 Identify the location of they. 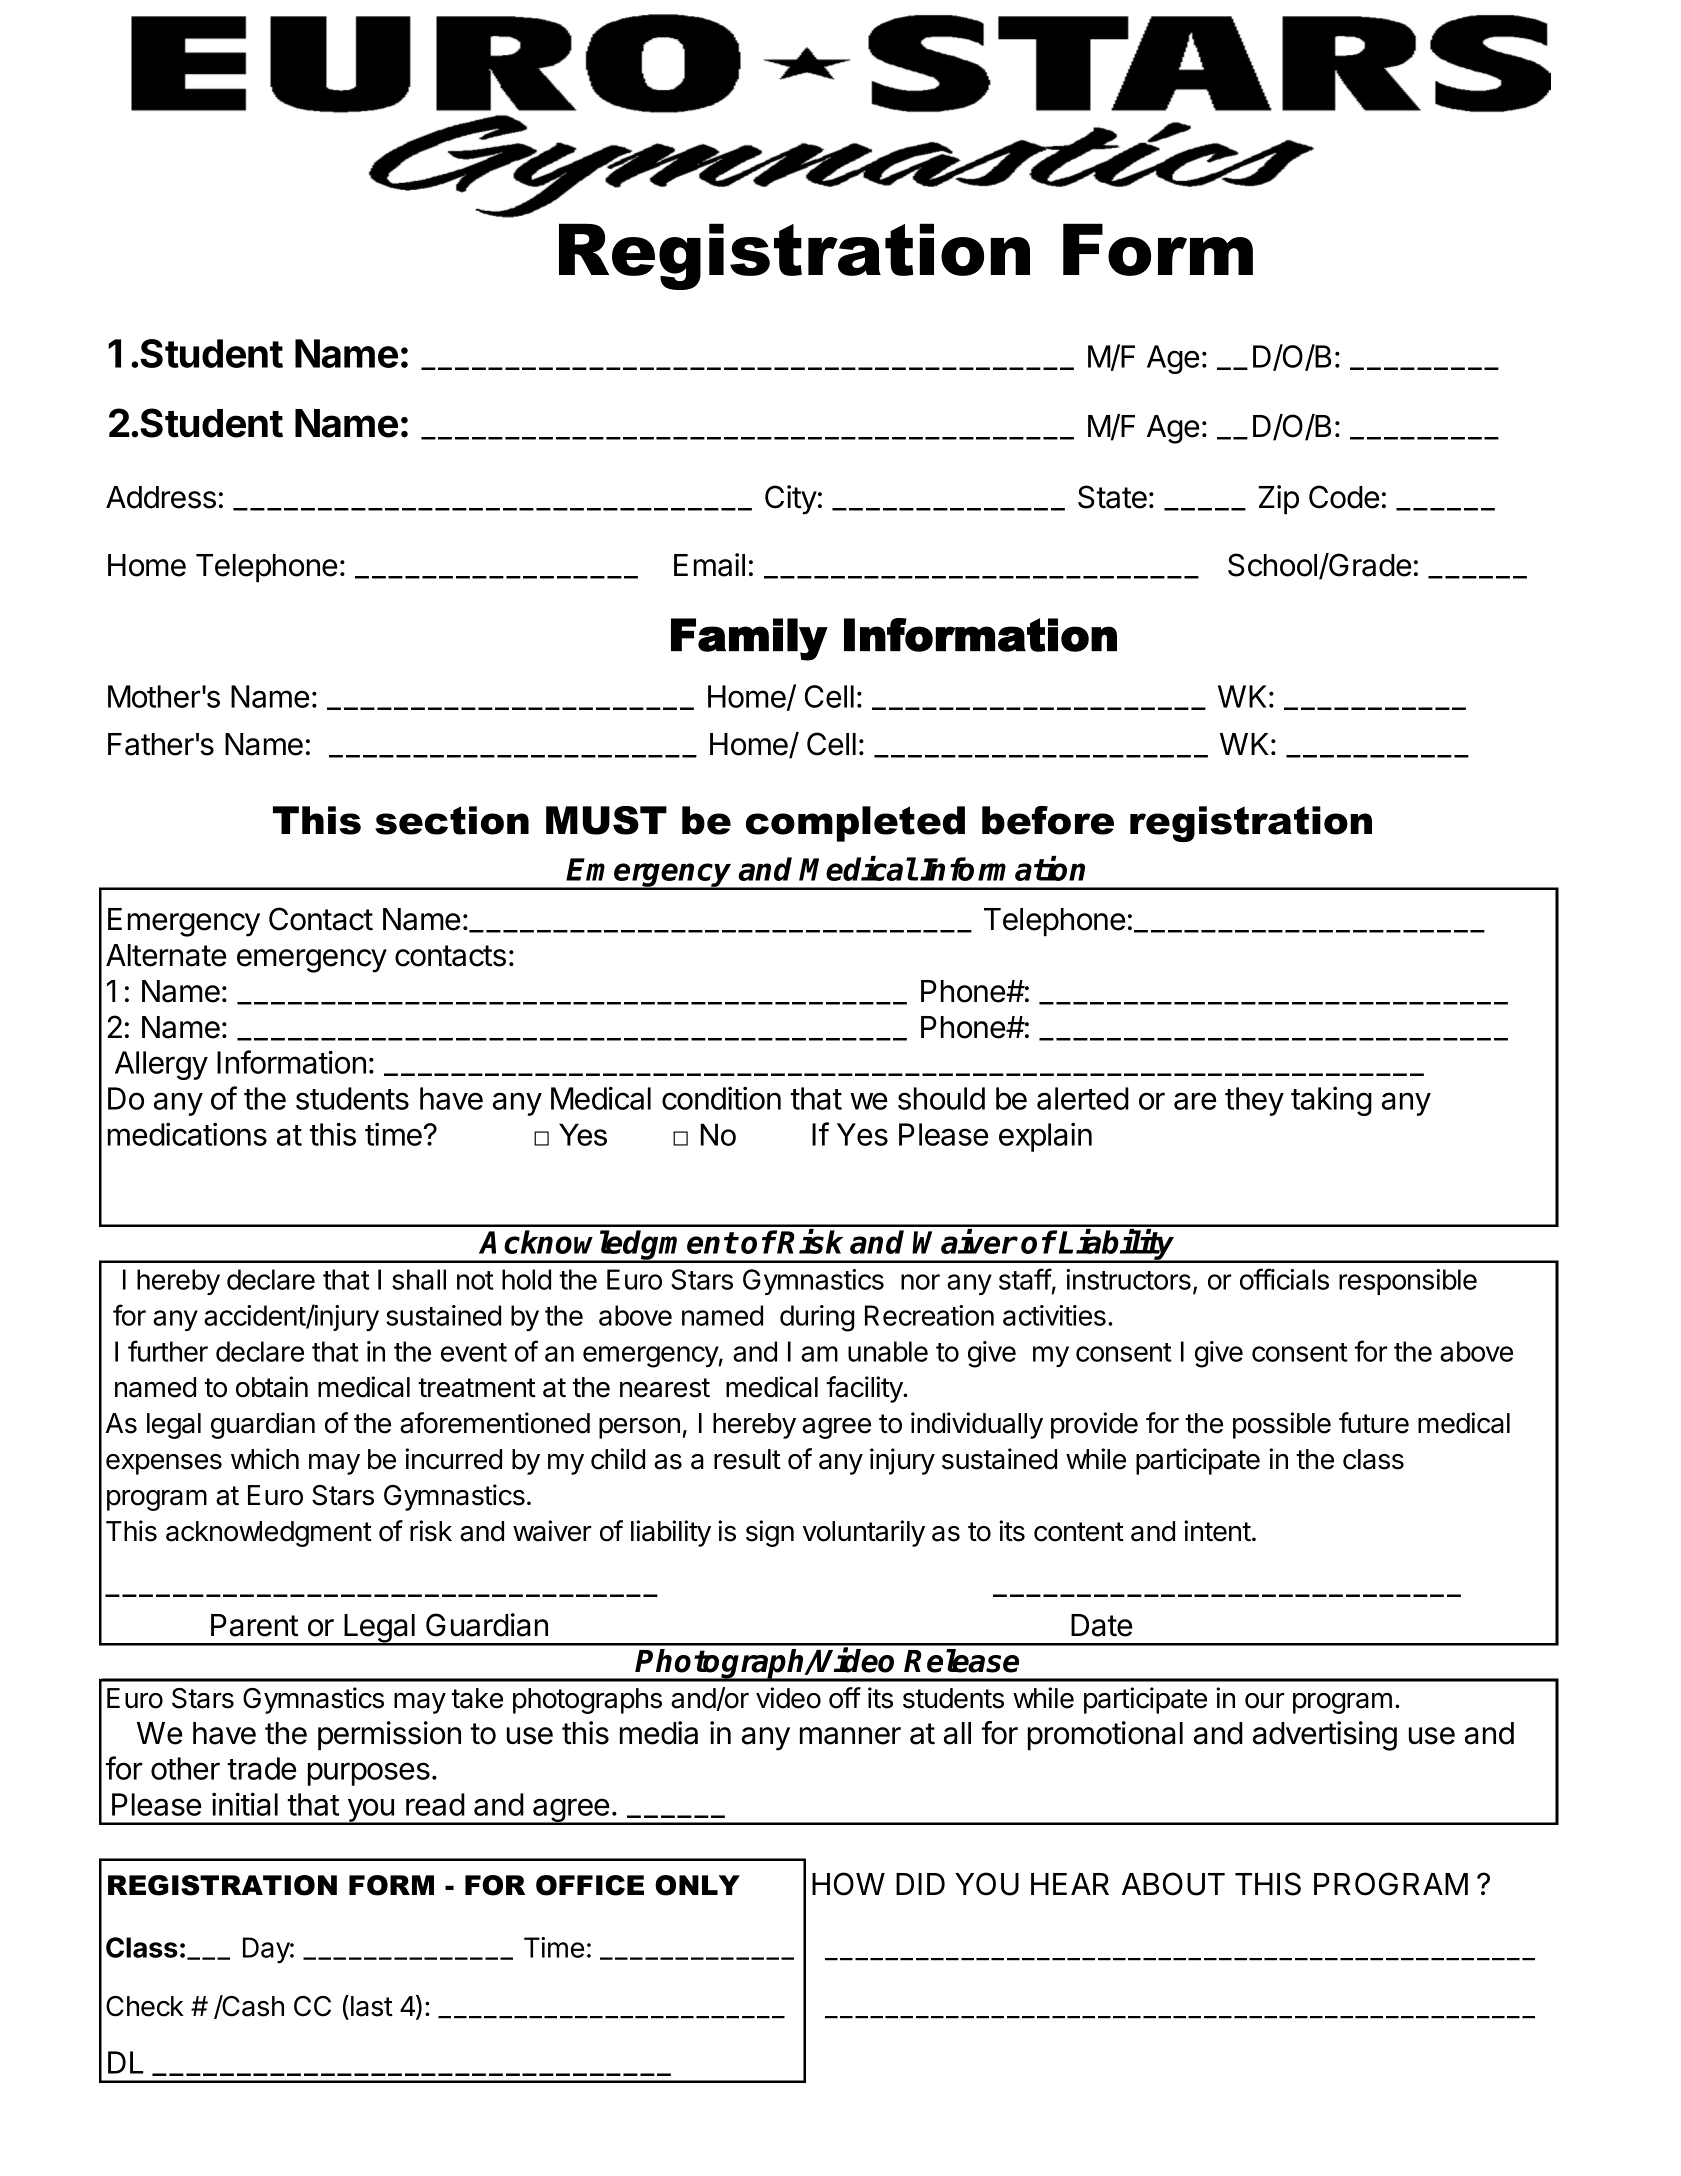
(1254, 1101).
